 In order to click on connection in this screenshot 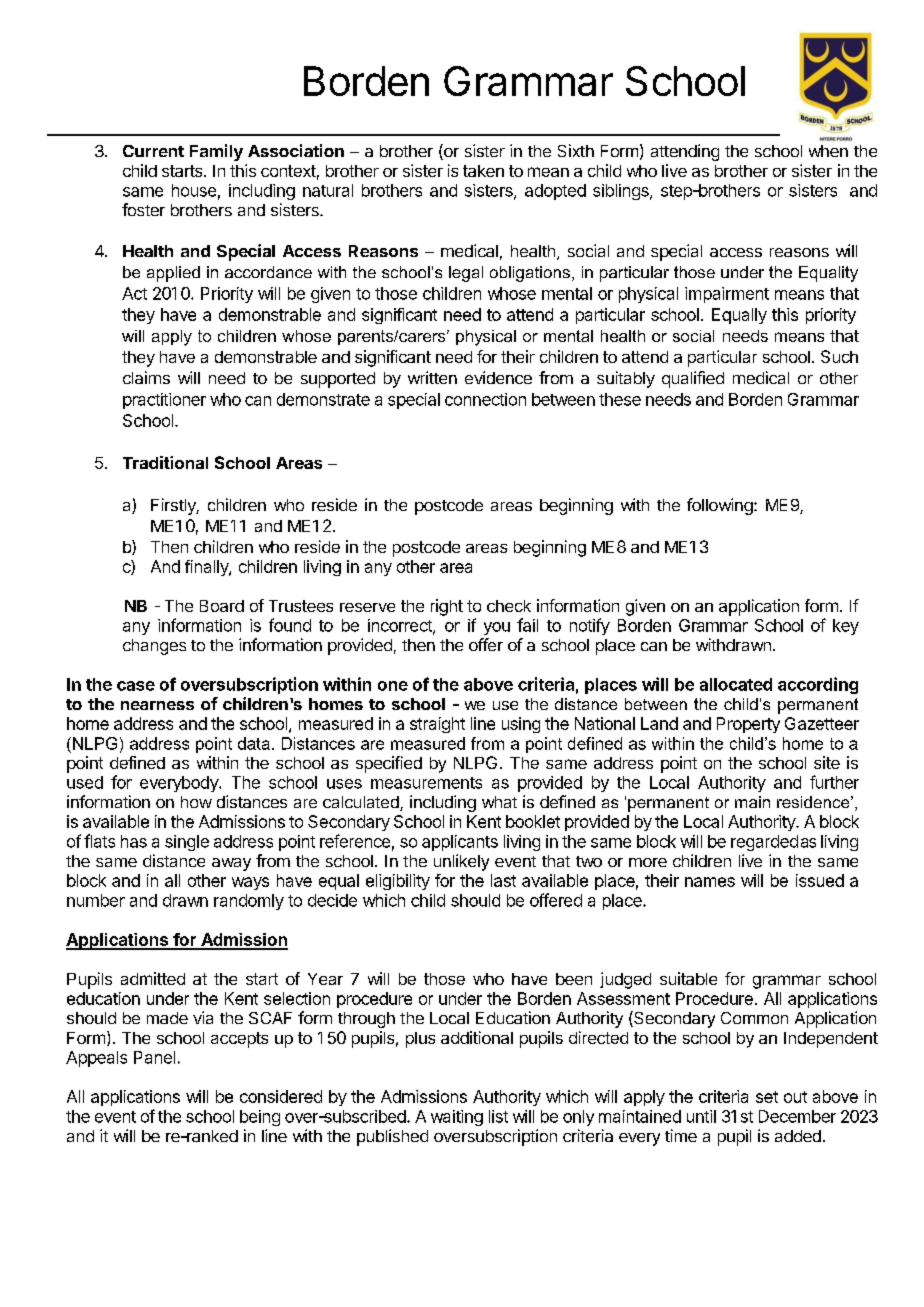, I will do `click(485, 399)`.
